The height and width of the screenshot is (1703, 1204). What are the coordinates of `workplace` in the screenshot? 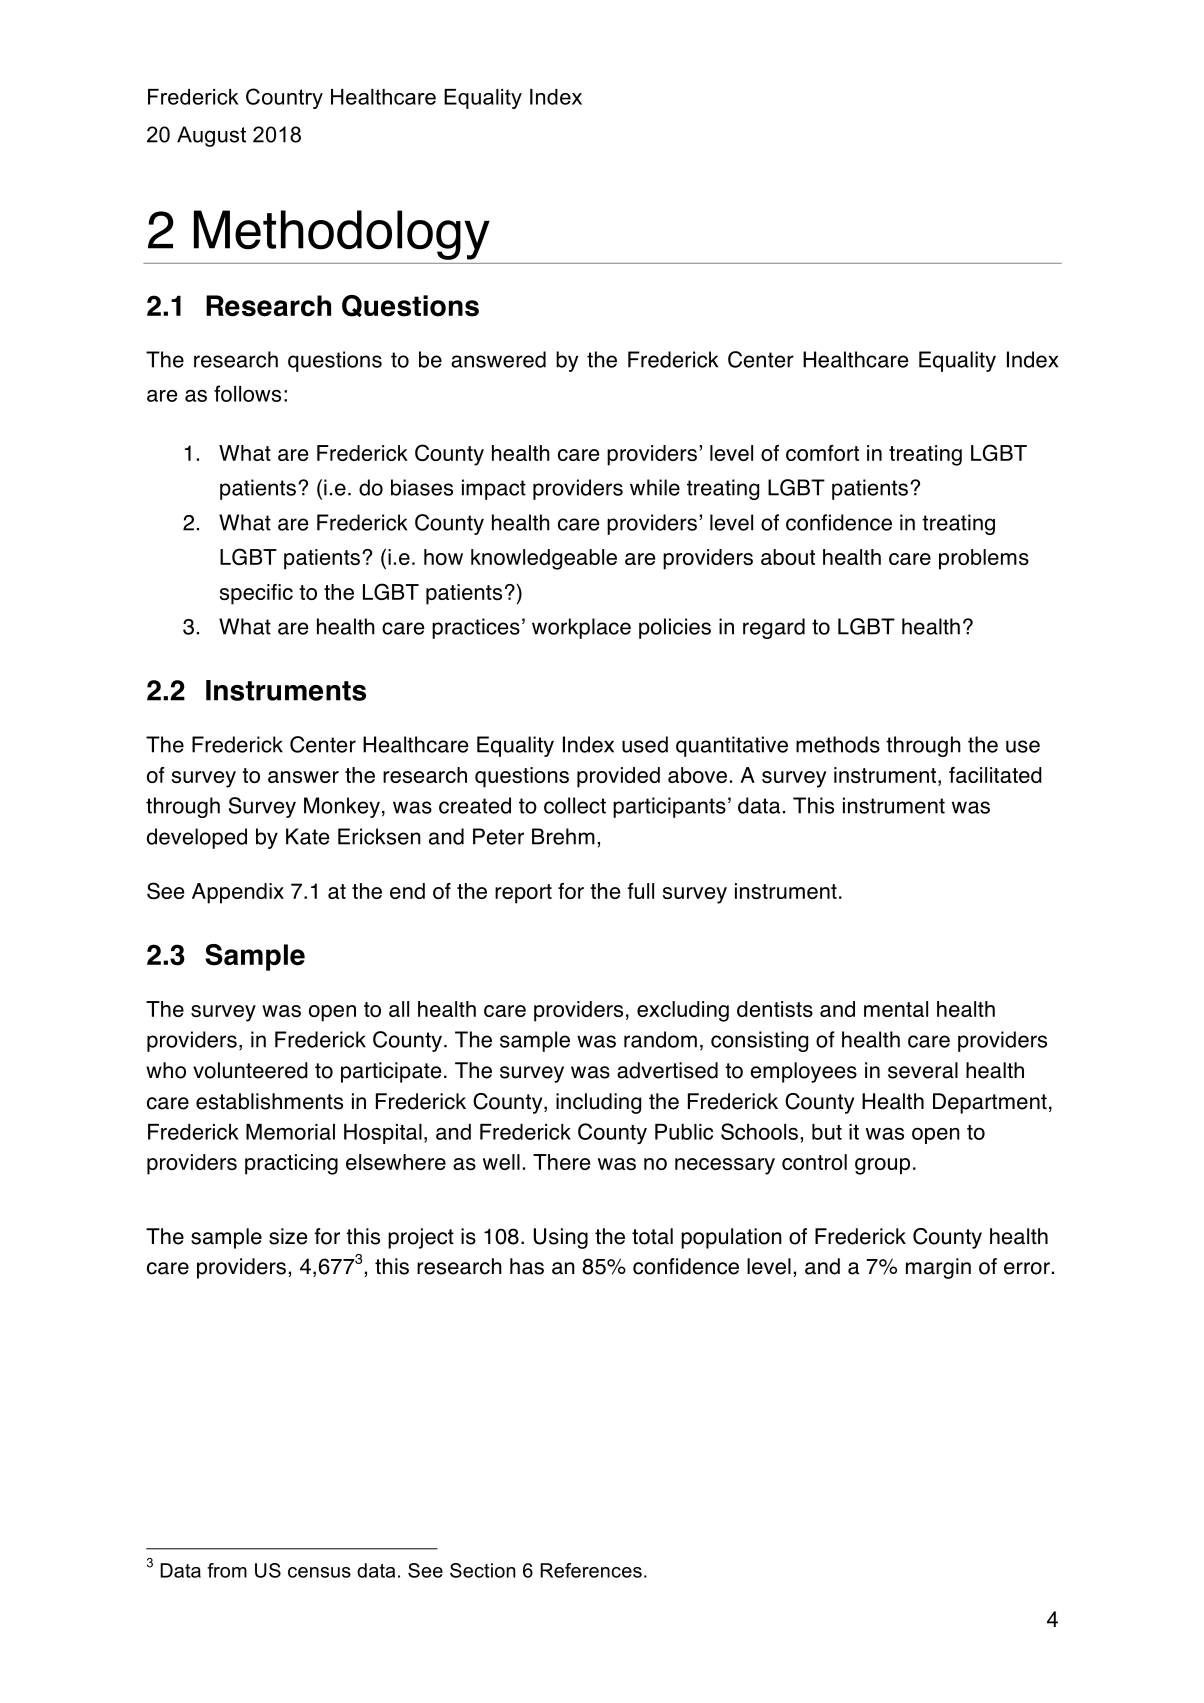 It's located at (581, 628).
